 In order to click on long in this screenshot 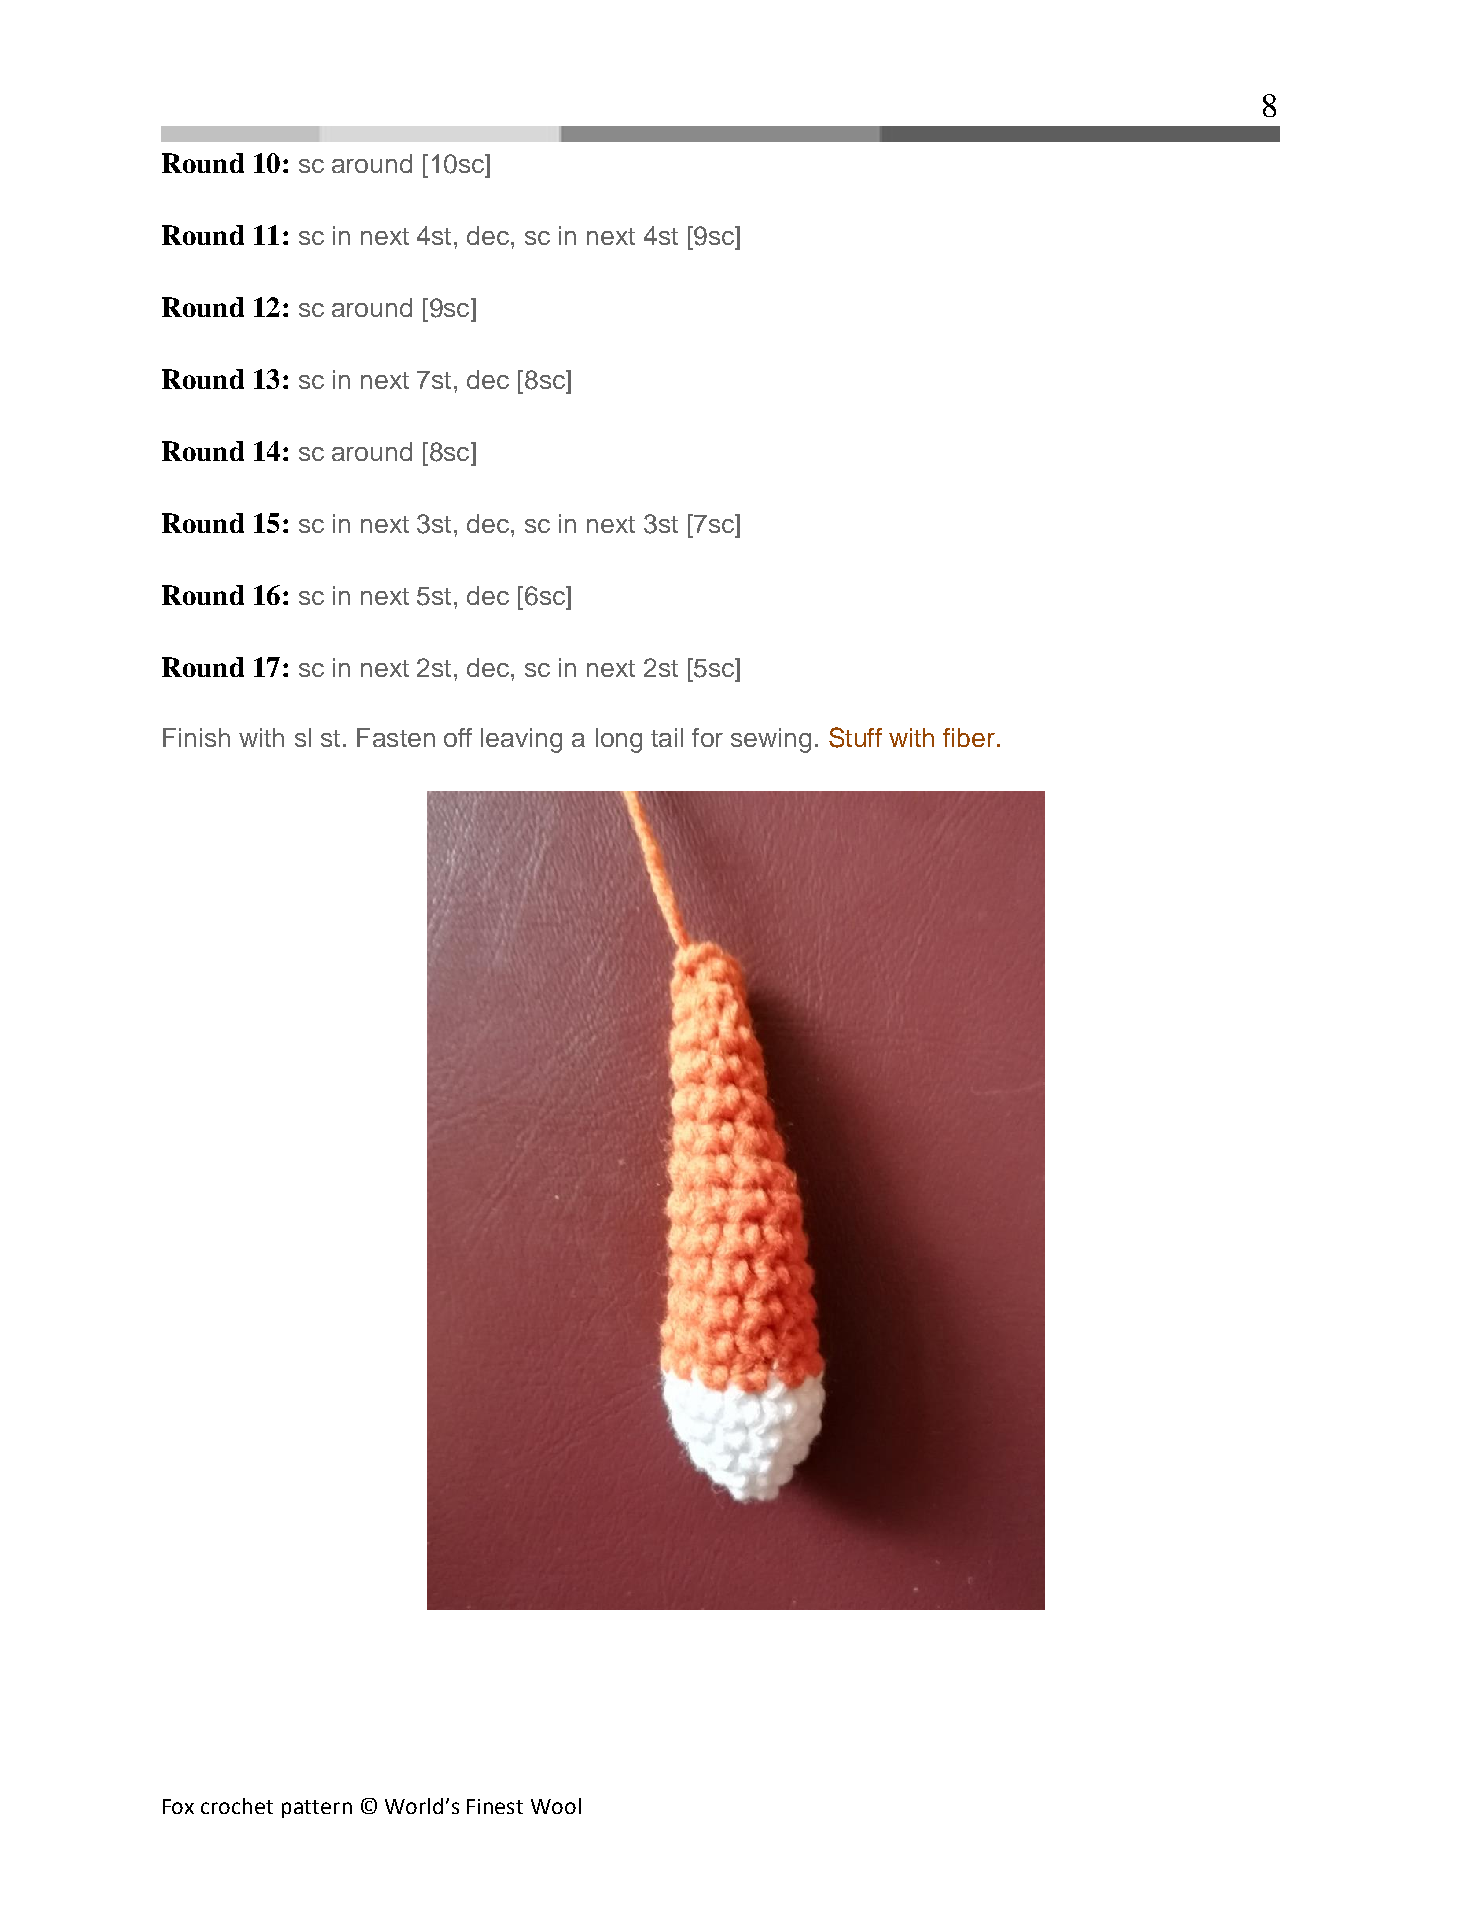, I will do `click(619, 740)`.
